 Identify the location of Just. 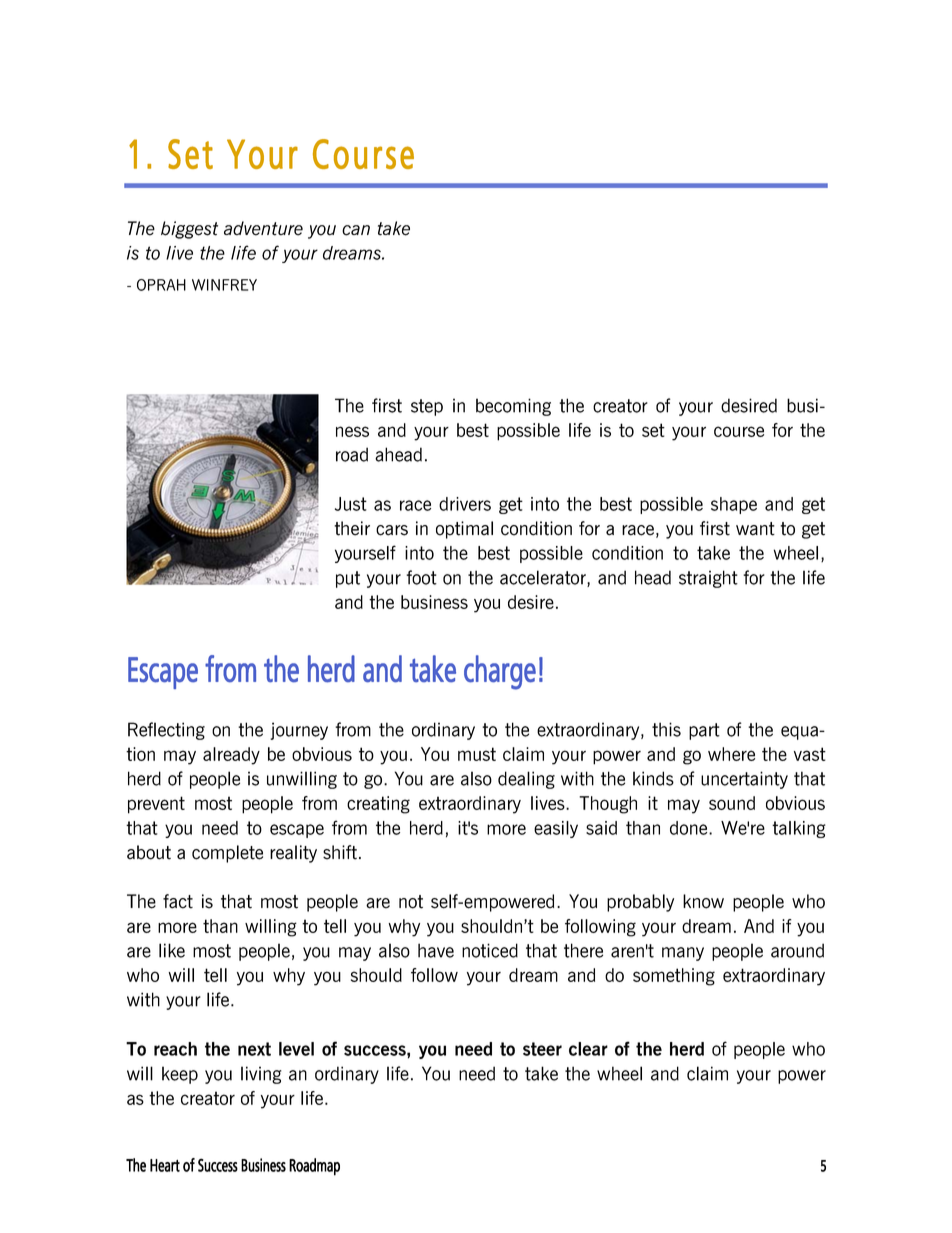
(351, 504).
